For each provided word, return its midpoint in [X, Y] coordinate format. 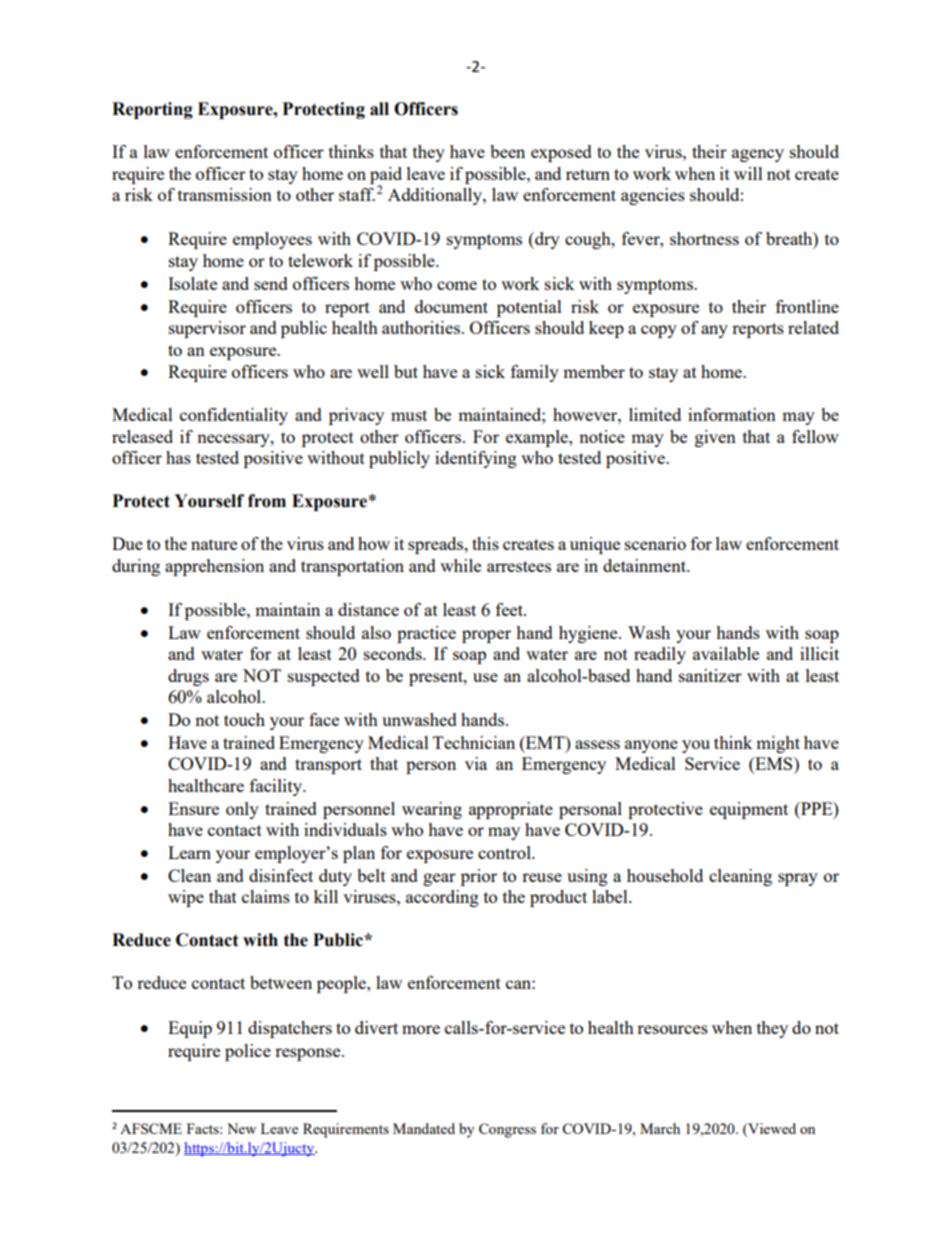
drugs [188, 677]
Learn [189, 852]
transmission [225, 194]
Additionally [436, 196]
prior [479, 877]
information [732, 414]
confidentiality [234, 416]
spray [798, 879]
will [748, 173]
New [241, 1128]
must [409, 415]
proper [486, 636]
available [726, 653]
